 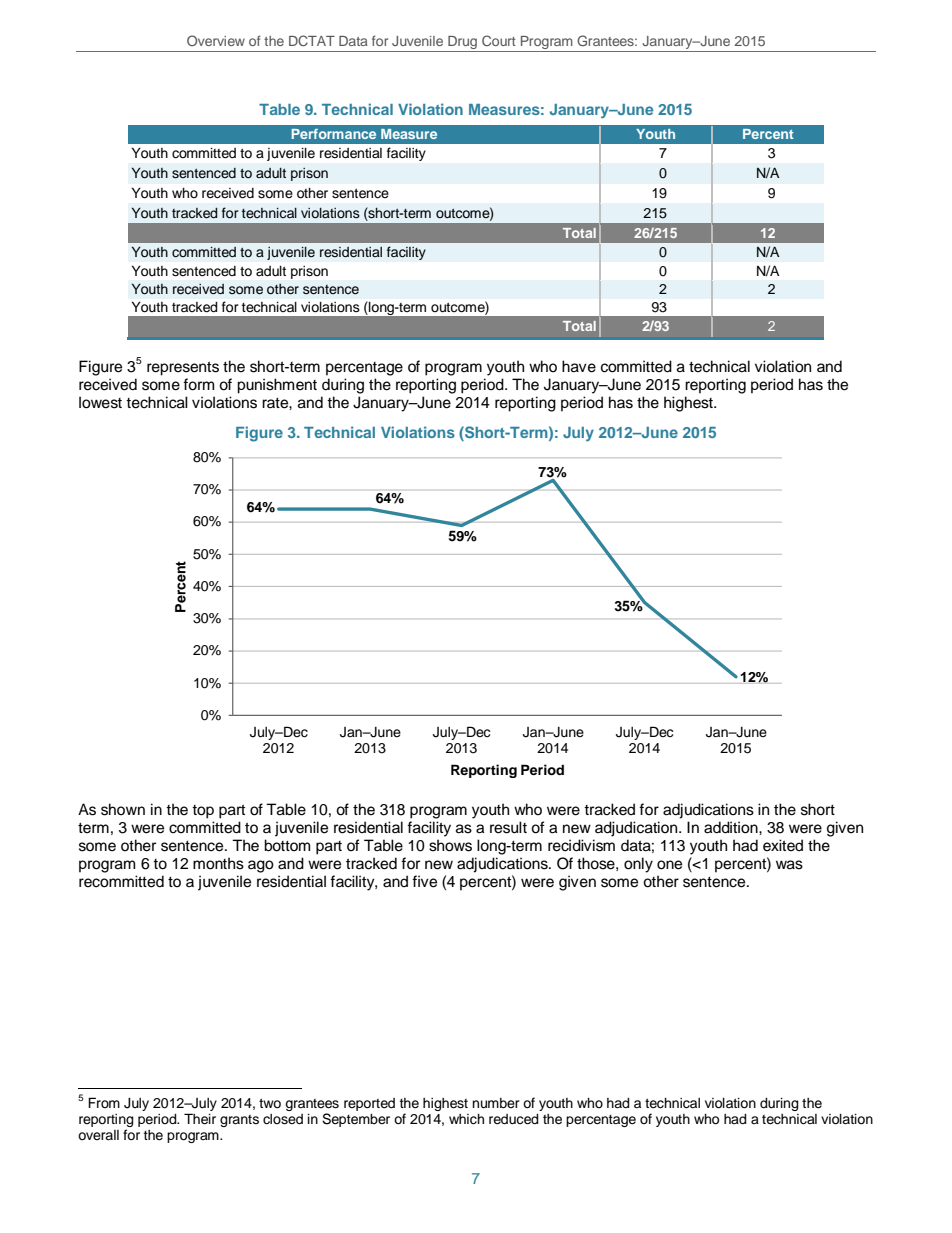 I want to click on reduced, so click(x=514, y=1119).
